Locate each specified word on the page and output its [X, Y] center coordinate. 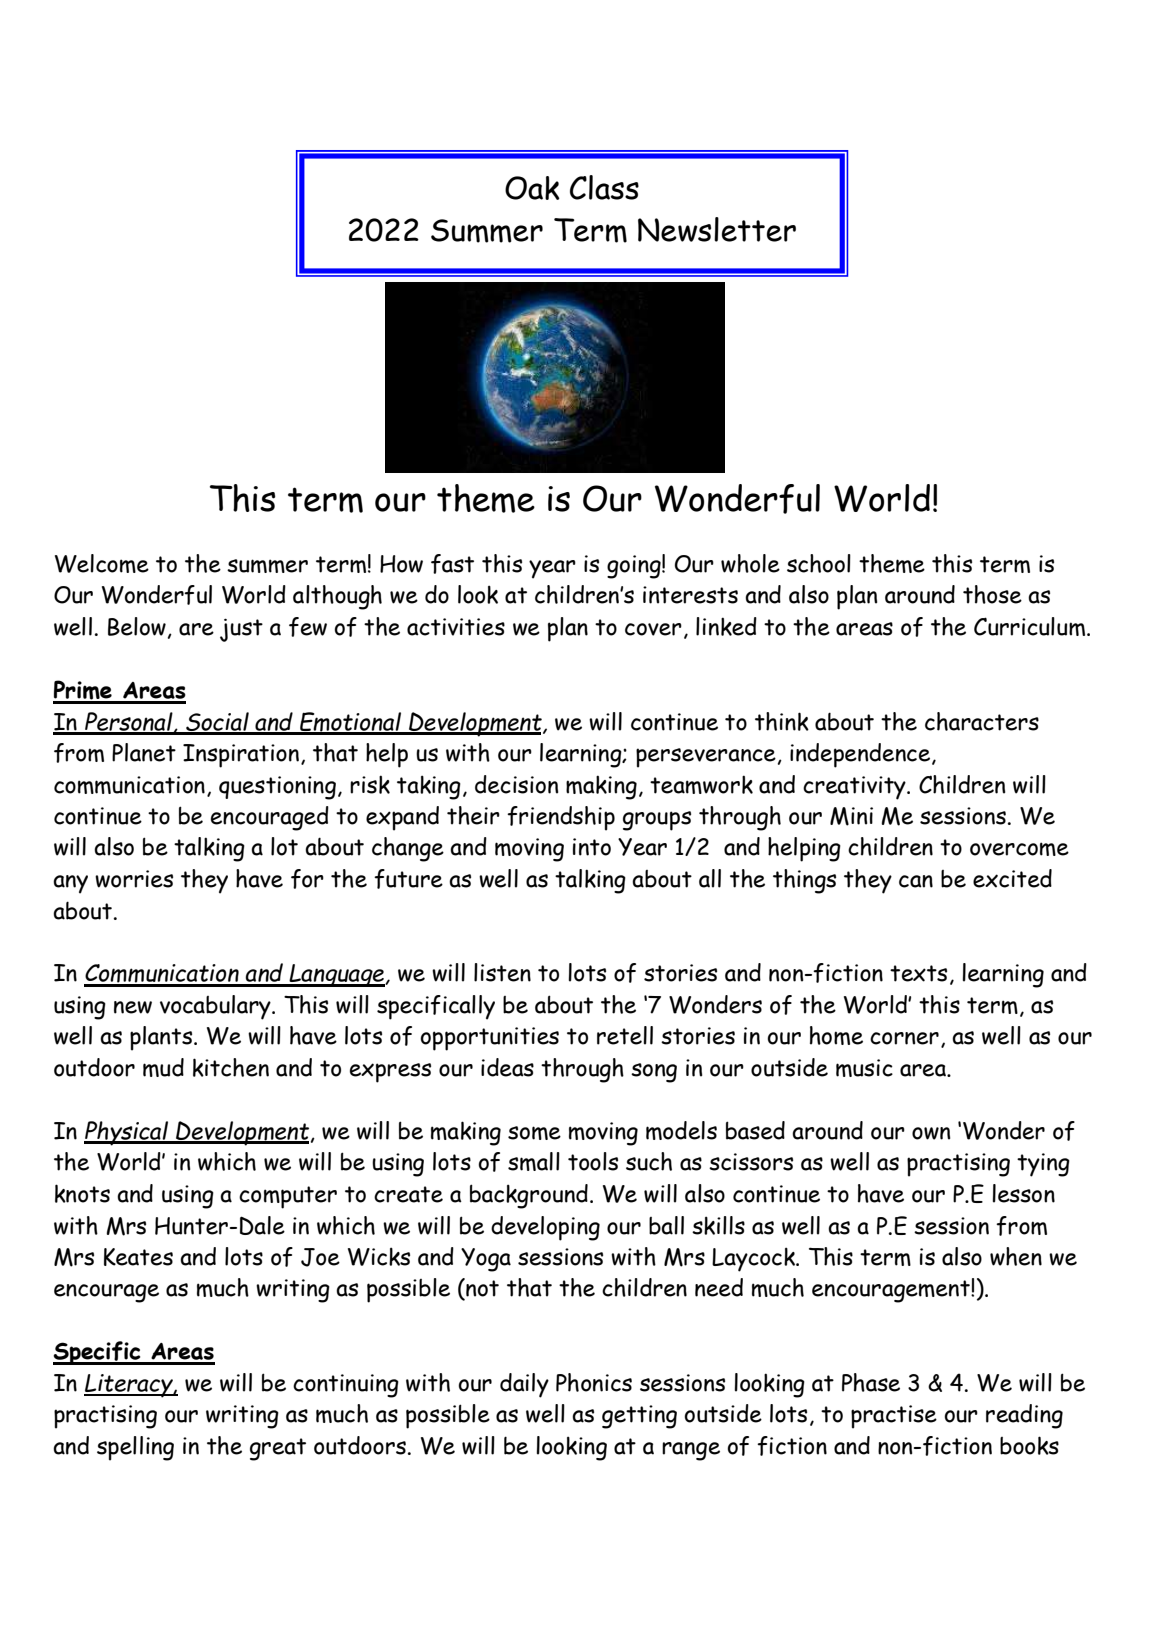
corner [904, 1038]
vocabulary [216, 1007]
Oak [532, 188]
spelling [135, 1448]
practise [894, 1417]
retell [625, 1035]
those [992, 594]
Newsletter [717, 229]
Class [604, 187]
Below [137, 626]
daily [524, 1385]
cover [653, 629]
